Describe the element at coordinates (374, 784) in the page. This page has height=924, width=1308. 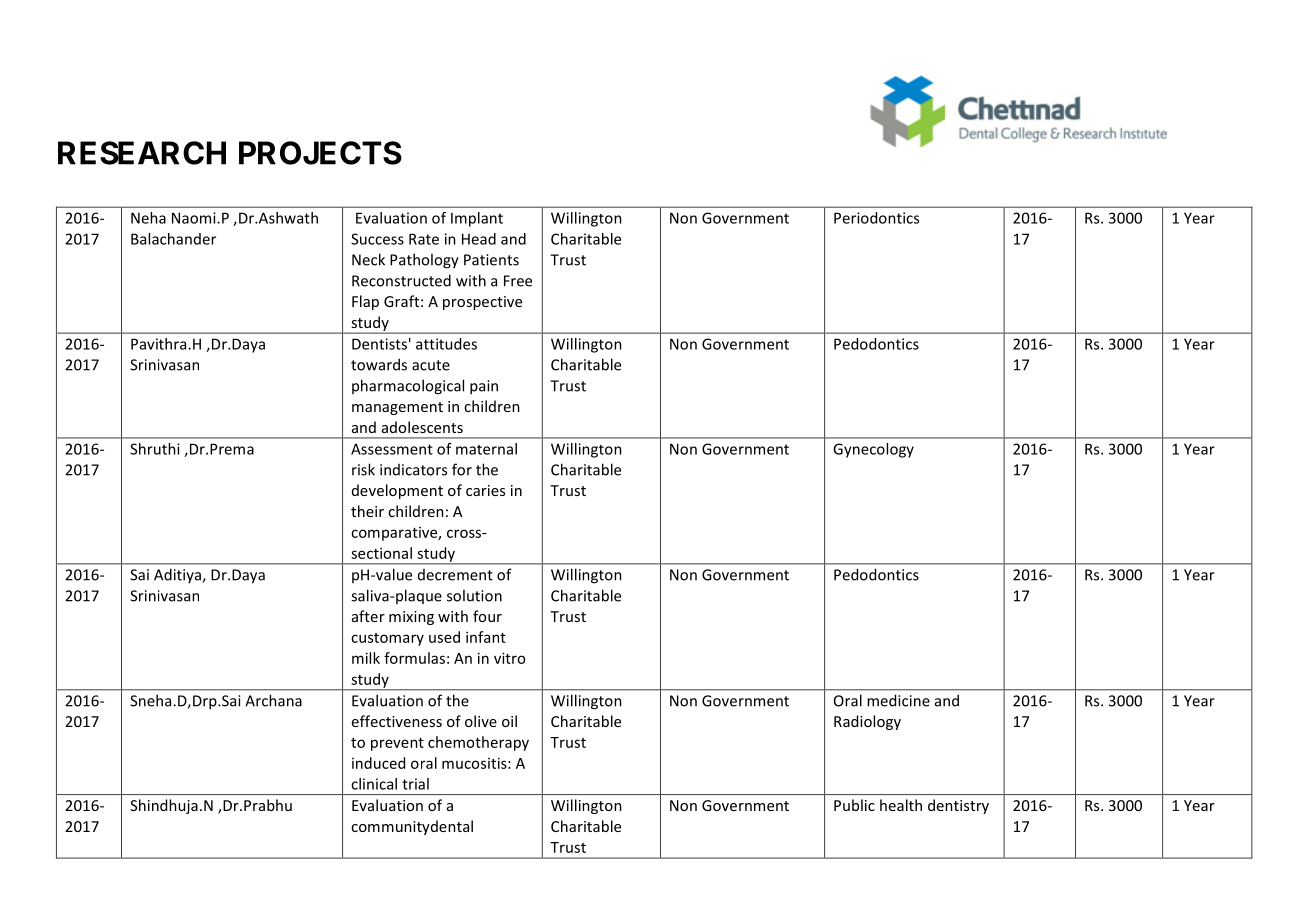
I see `clinical` at that location.
